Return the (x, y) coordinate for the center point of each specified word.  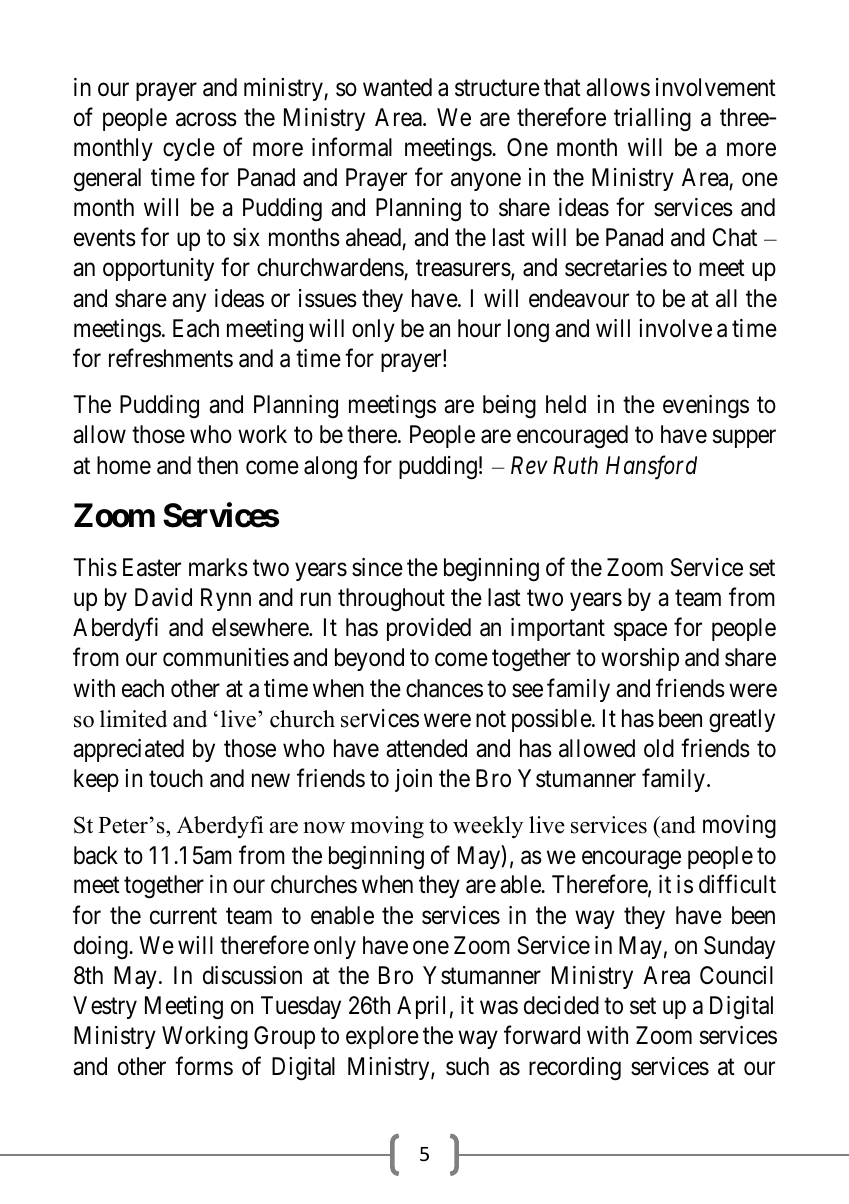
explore (382, 1037)
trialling (652, 120)
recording (575, 1069)
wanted (397, 87)
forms (204, 1066)
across (206, 120)
